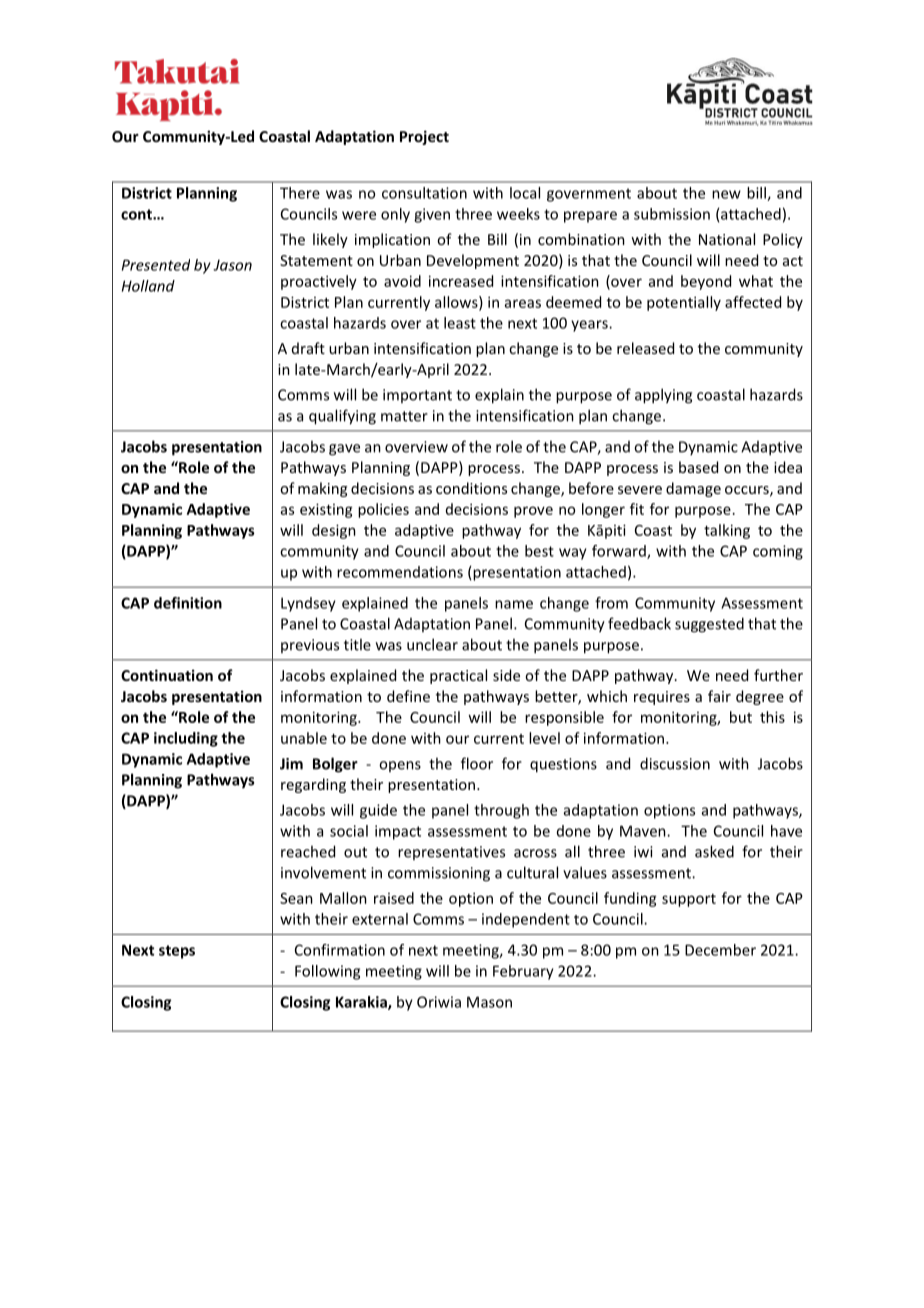 This screenshot has width=924, height=1308. What do you see at coordinates (489, 1002) in the screenshot?
I see `Mason` at bounding box center [489, 1002].
